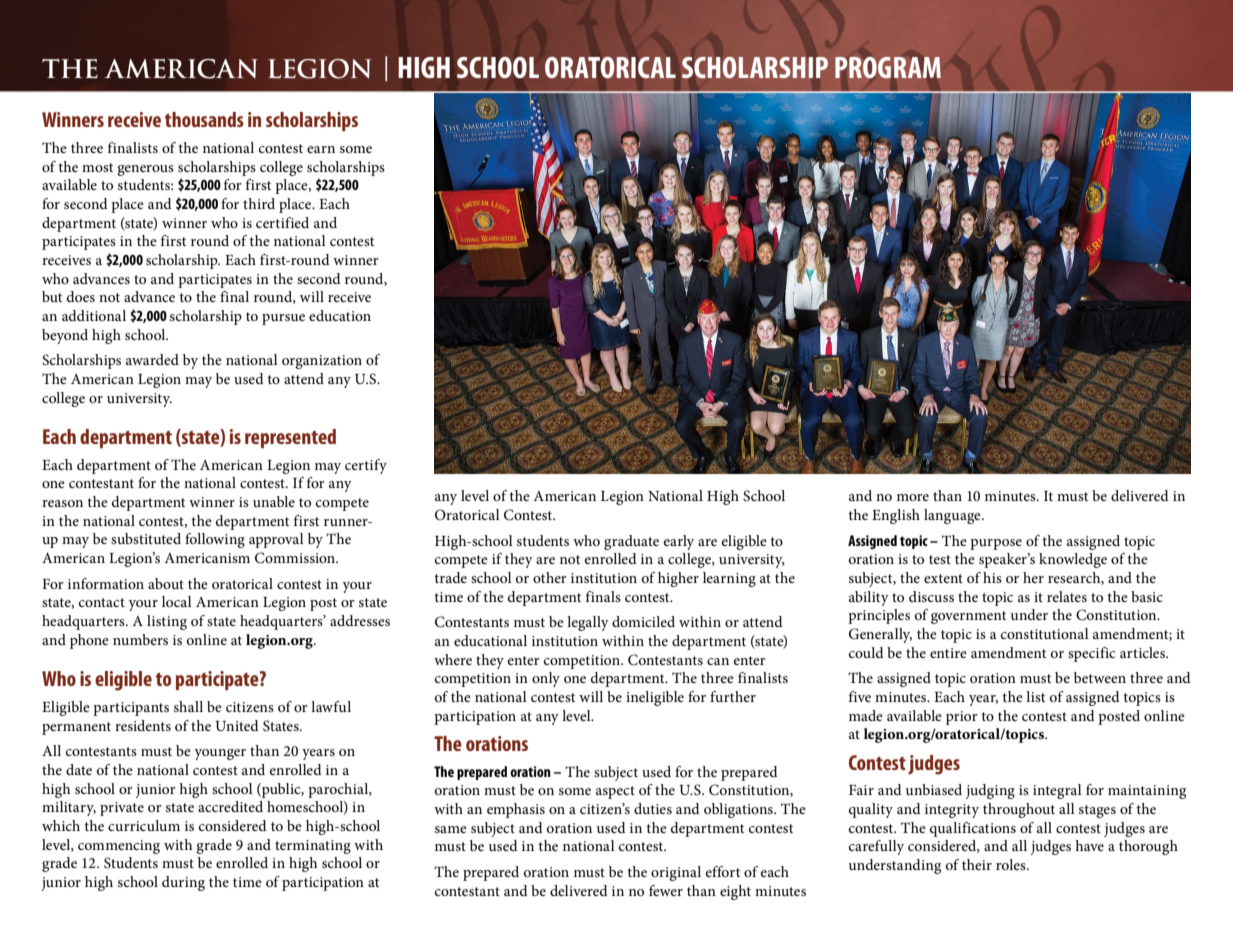 Image resolution: width=1233 pixels, height=952 pixels. I want to click on PROGRAM, so click(888, 67).
